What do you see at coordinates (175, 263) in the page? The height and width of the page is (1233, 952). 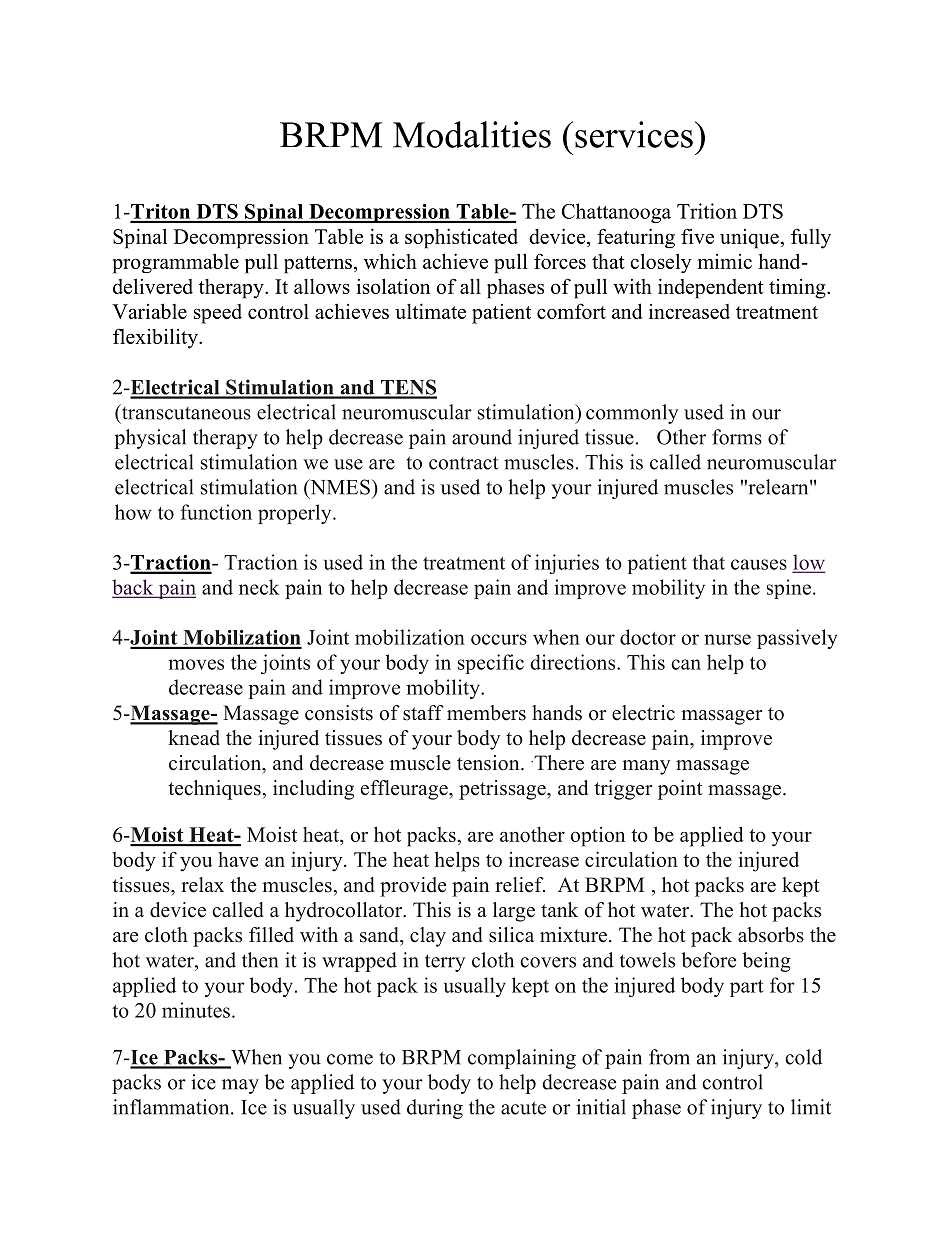 I see `programmable` at bounding box center [175, 263].
